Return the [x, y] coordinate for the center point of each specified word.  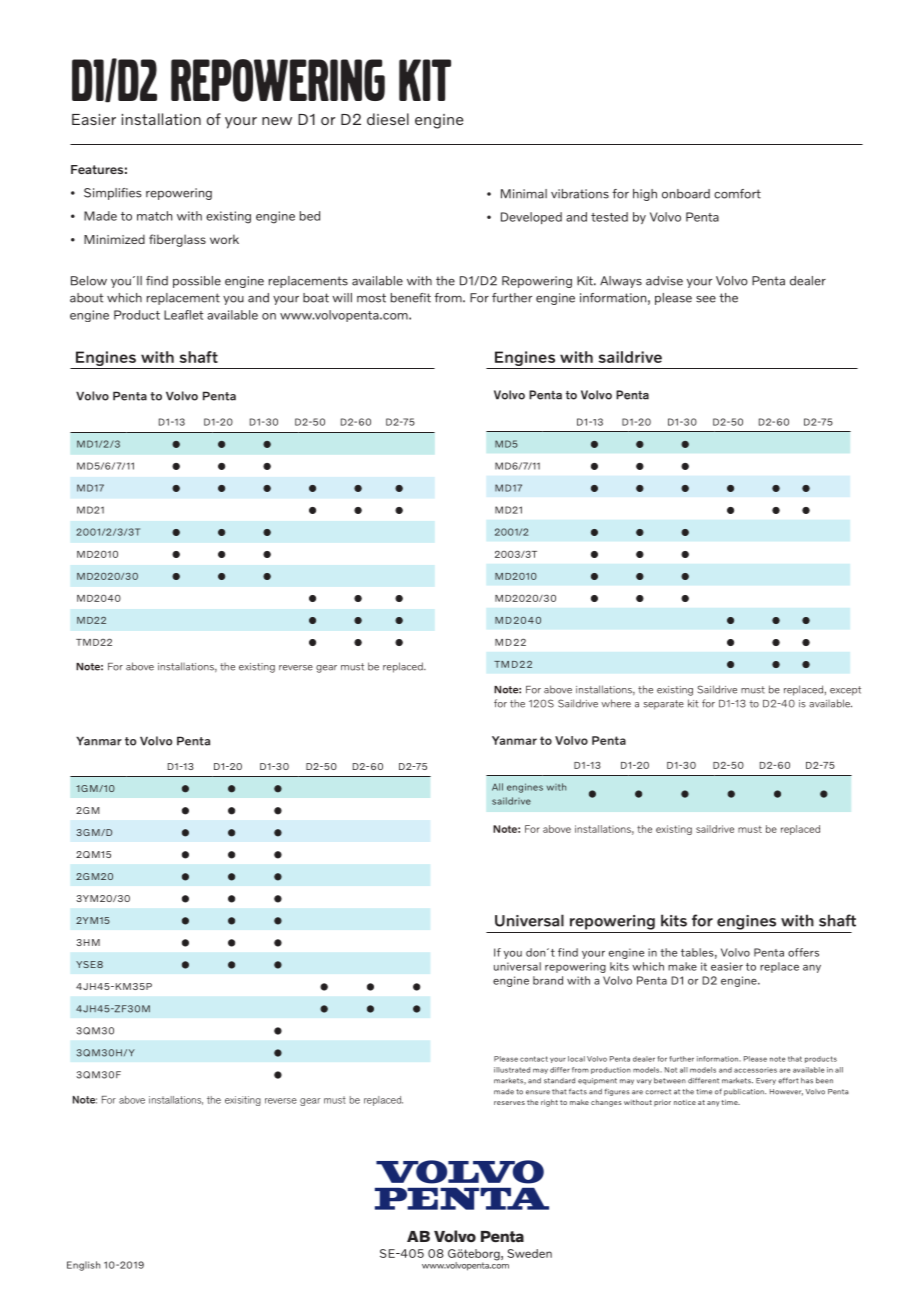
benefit [410, 298]
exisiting [243, 1101]
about [86, 298]
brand [548, 980]
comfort [737, 194]
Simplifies [113, 194]
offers [803, 952]
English [83, 1266]
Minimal [524, 194]
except [845, 691]
